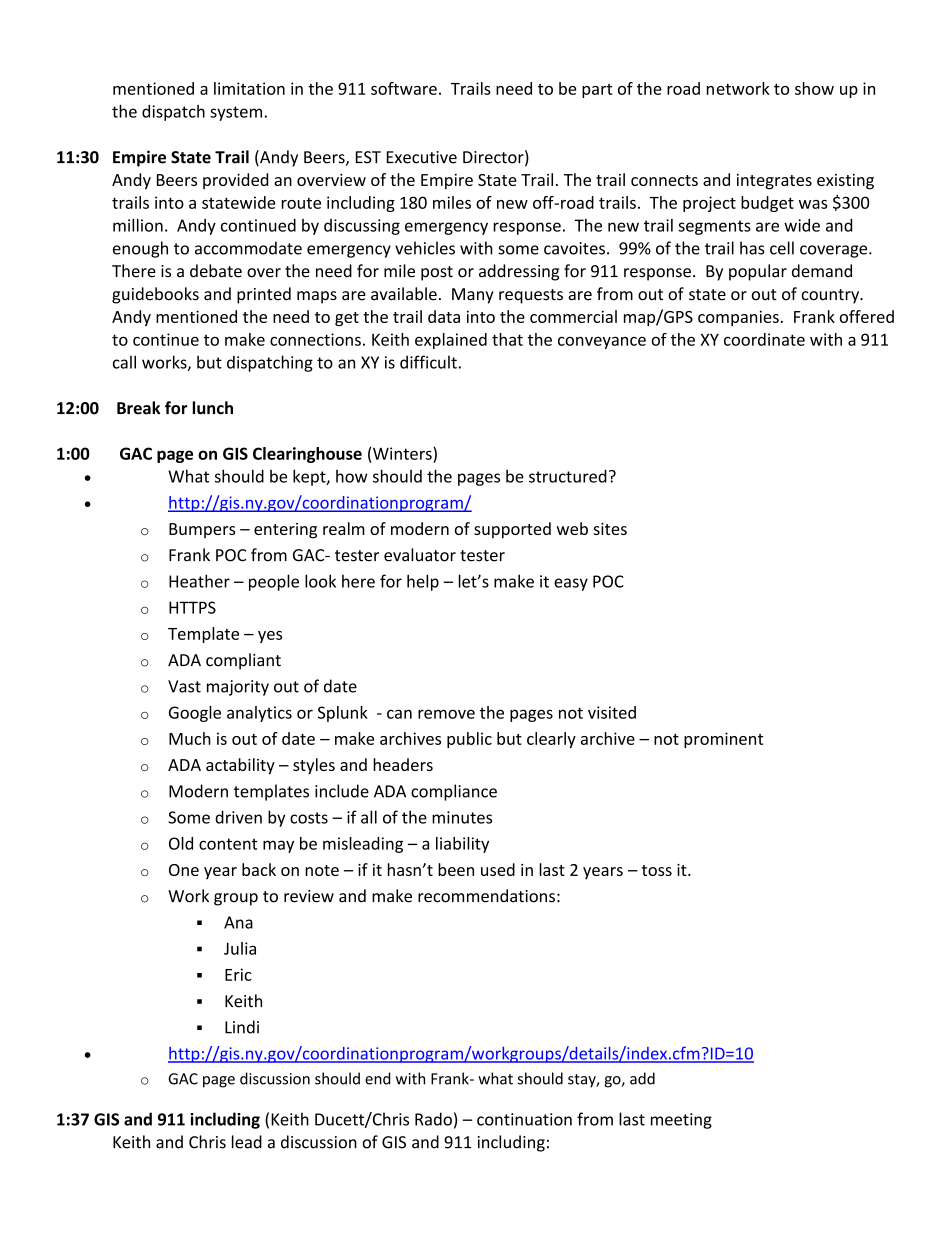 This screenshot has height=1233, width=952. I want to click on show, so click(814, 88).
